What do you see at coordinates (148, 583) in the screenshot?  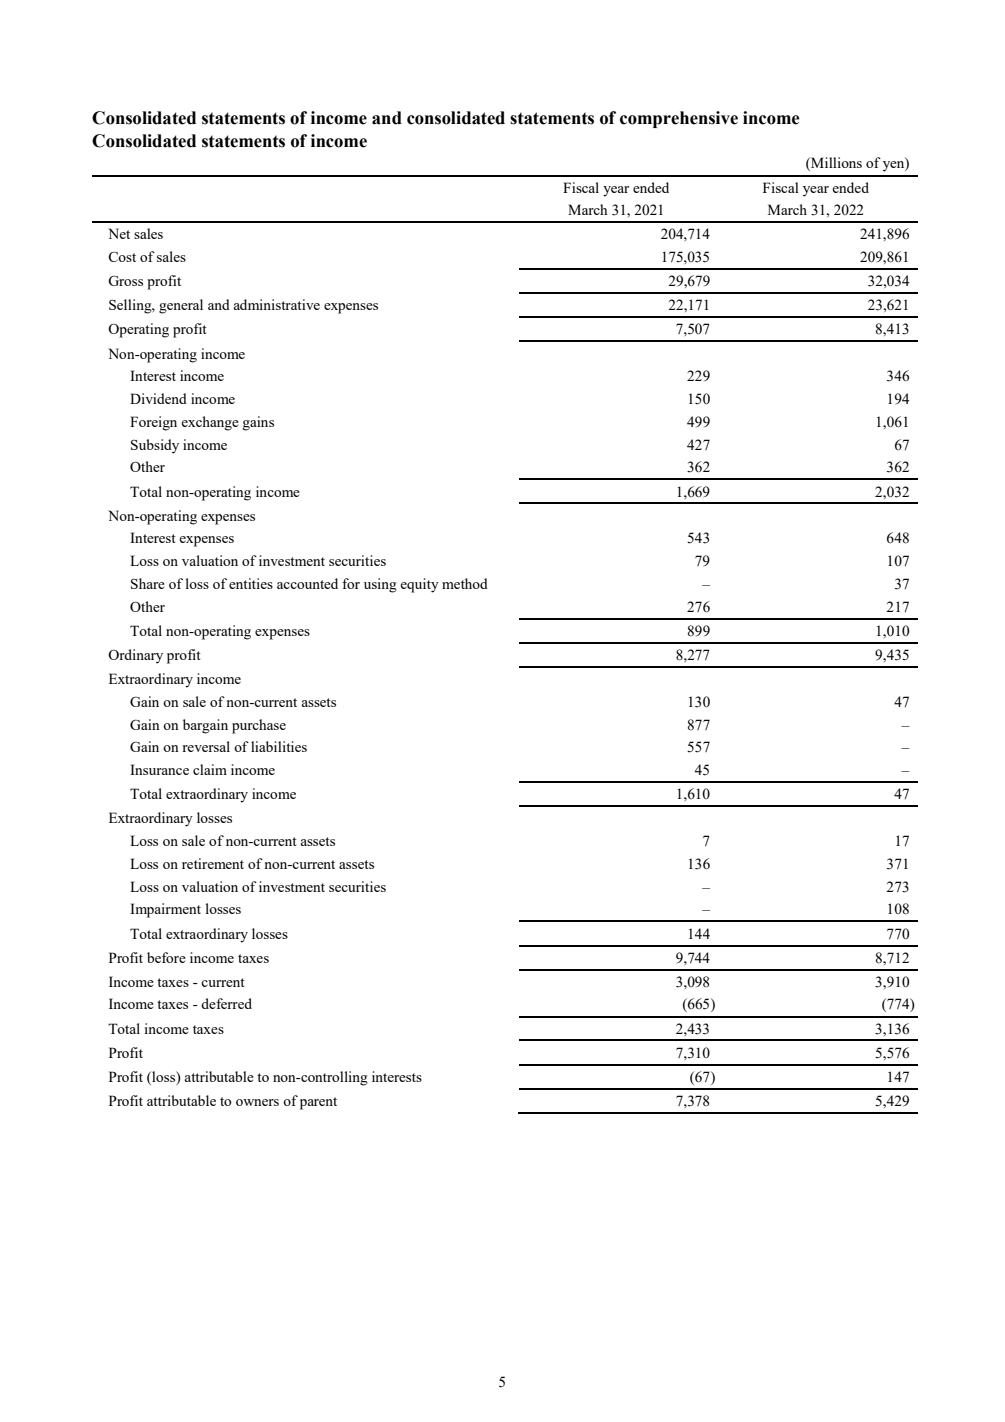 I see `Share` at bounding box center [148, 583].
